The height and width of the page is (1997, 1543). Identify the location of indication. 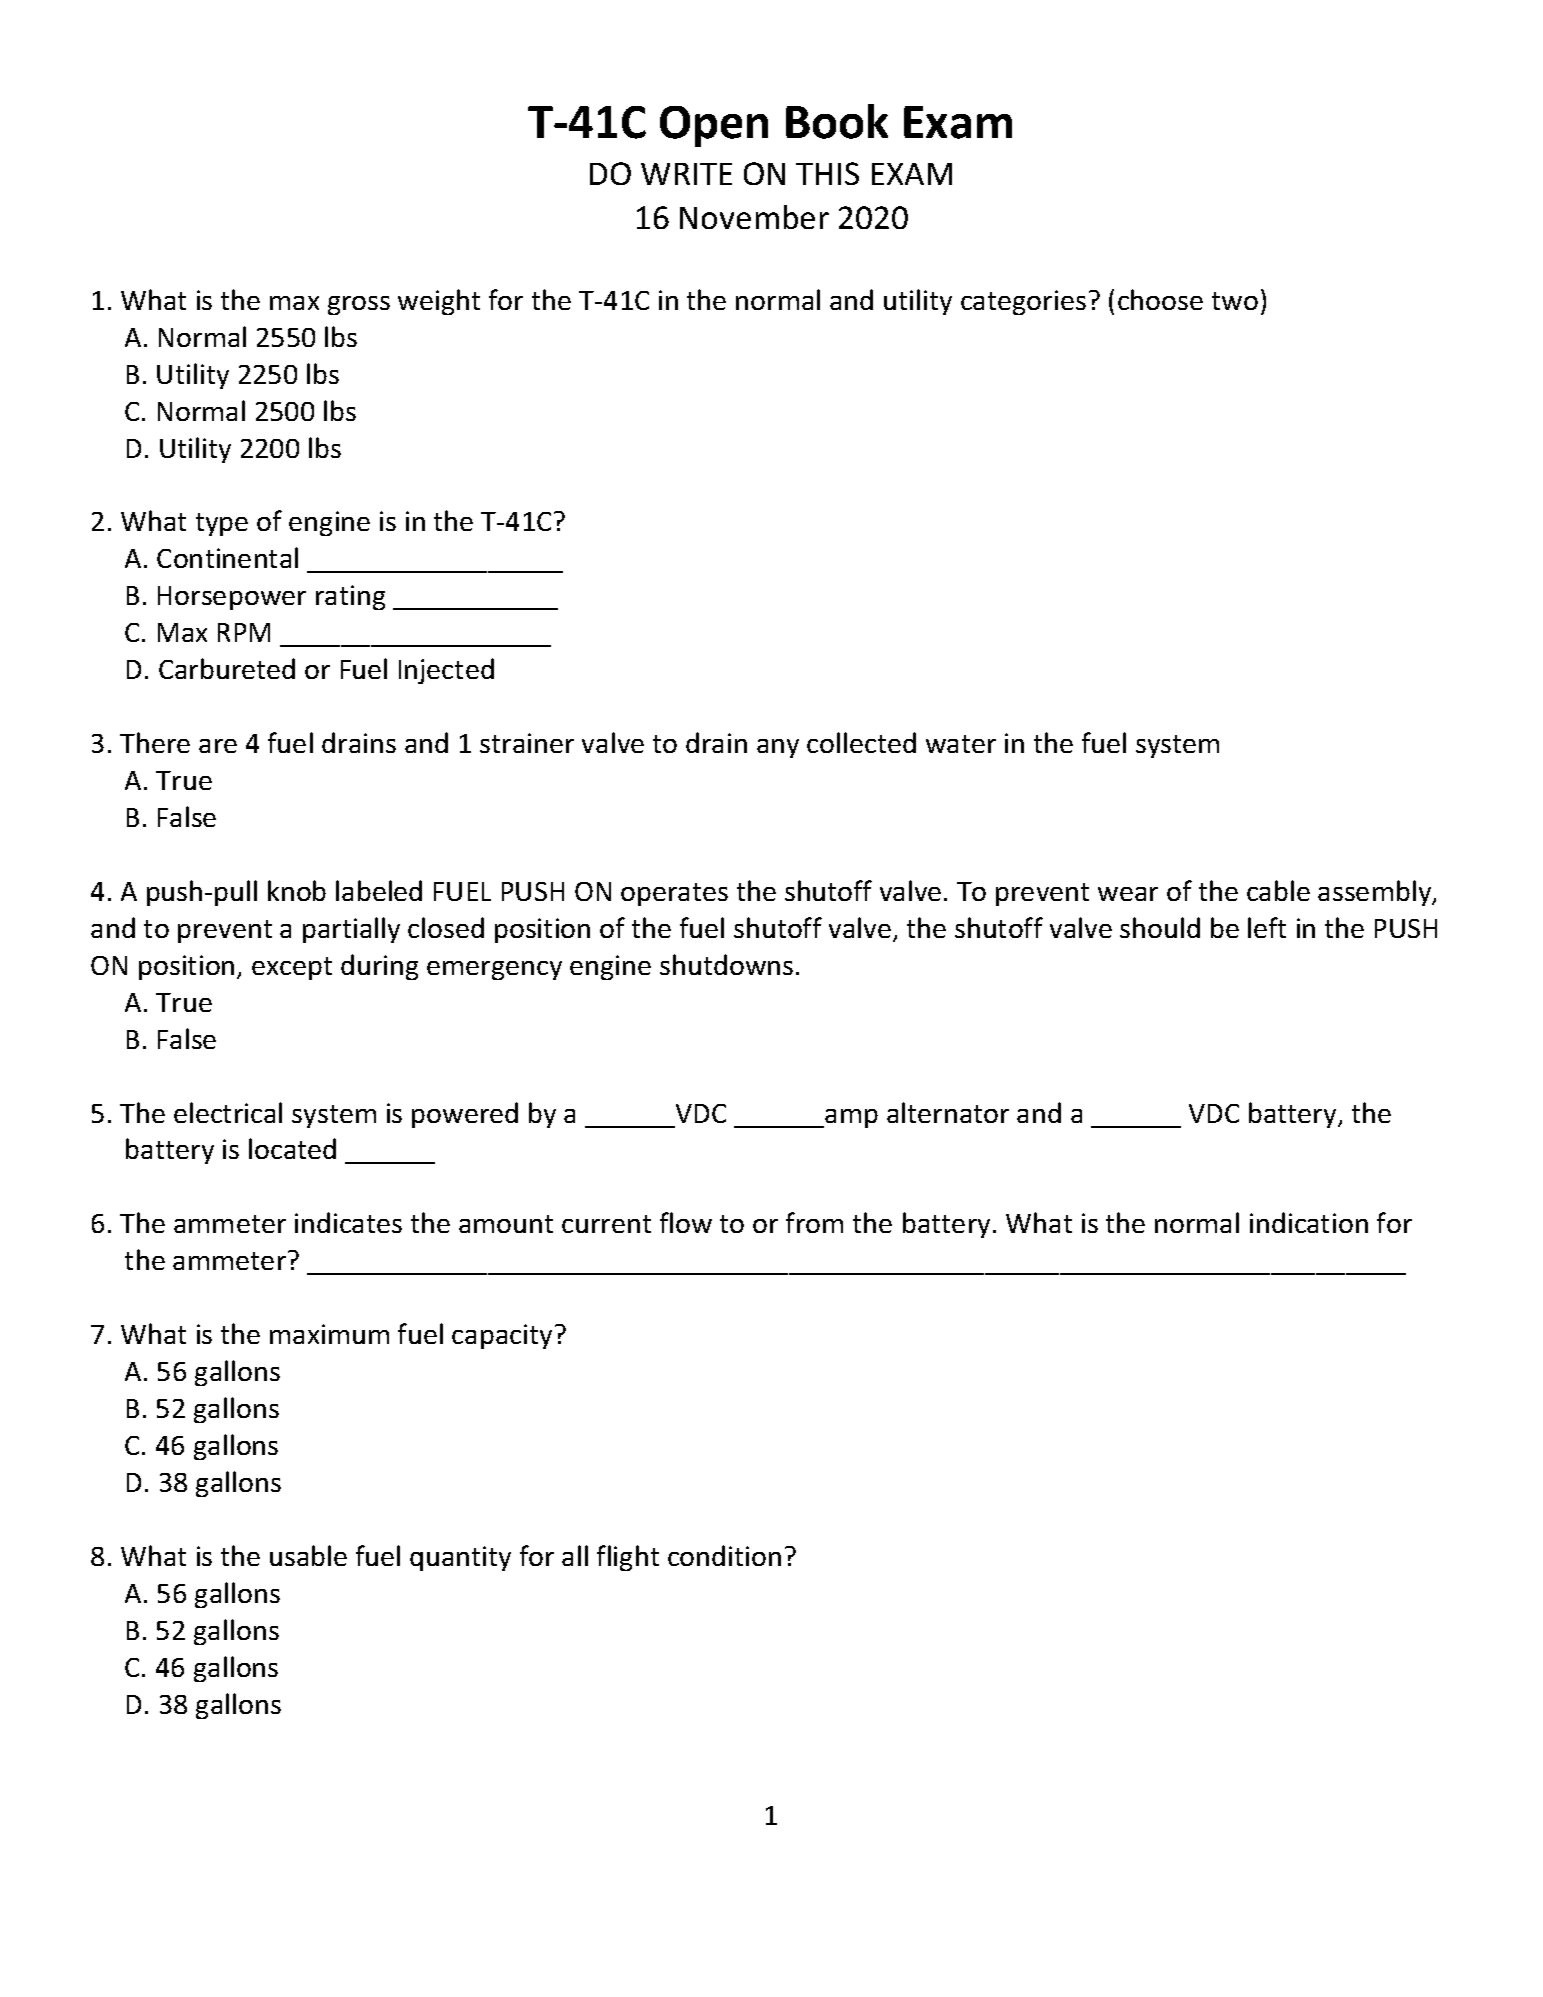
(1309, 1222).
